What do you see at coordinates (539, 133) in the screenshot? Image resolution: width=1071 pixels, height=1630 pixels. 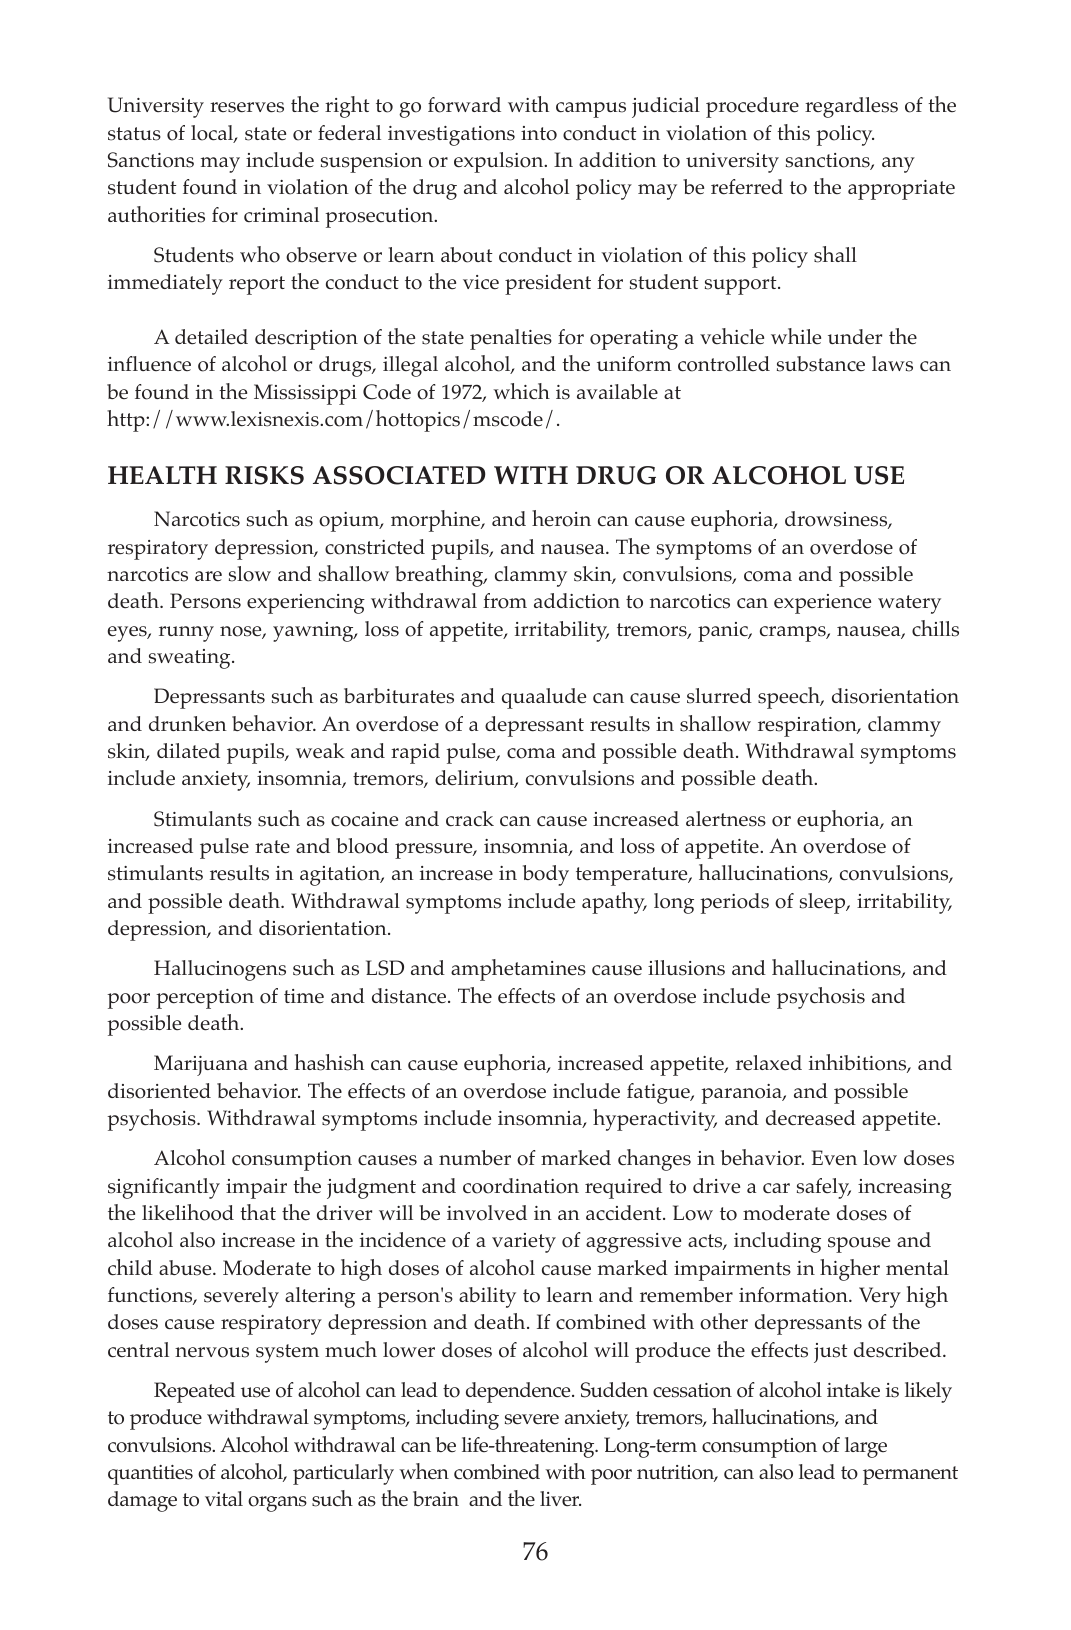 I see `into` at bounding box center [539, 133].
